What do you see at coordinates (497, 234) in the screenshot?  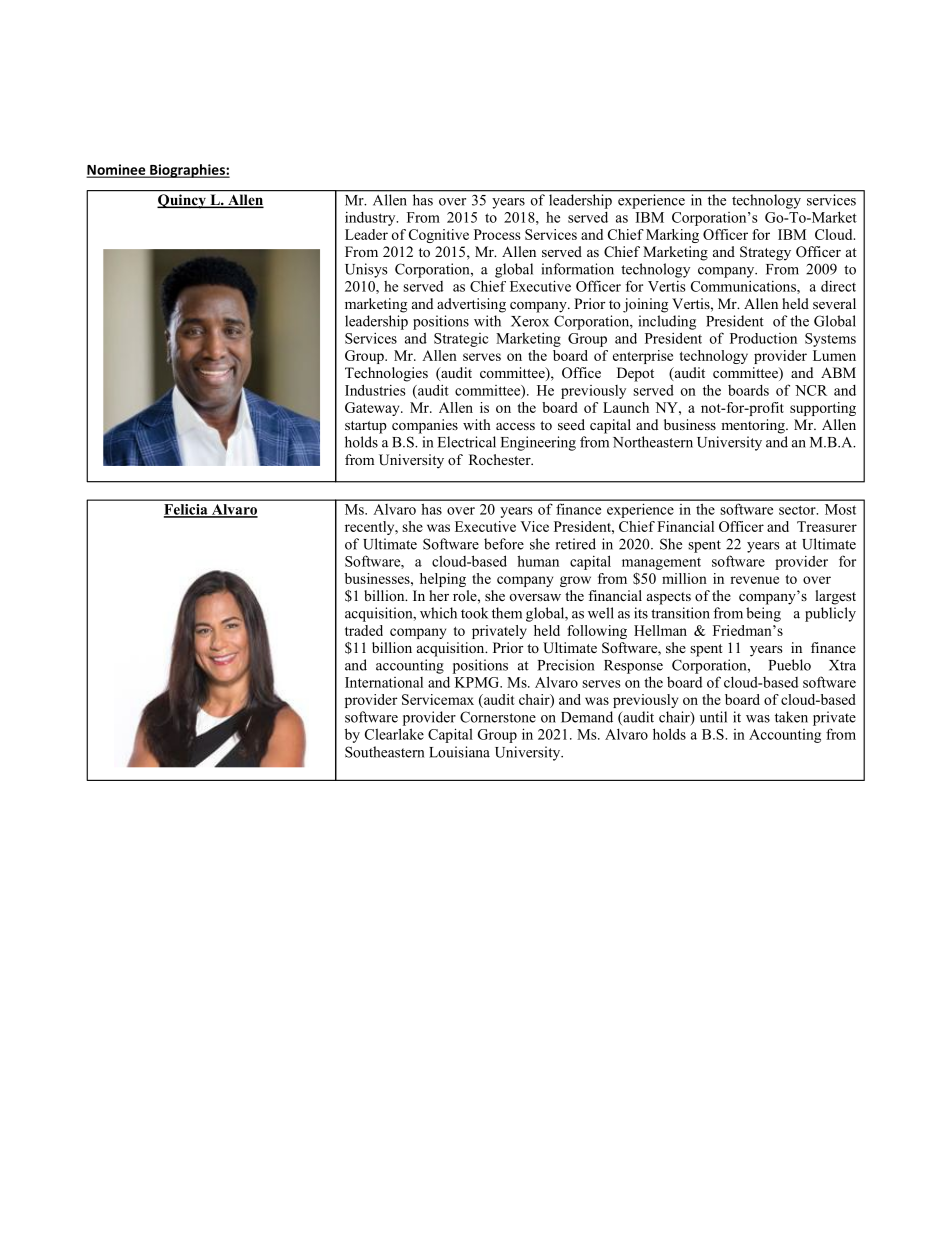 I see `Process` at bounding box center [497, 234].
